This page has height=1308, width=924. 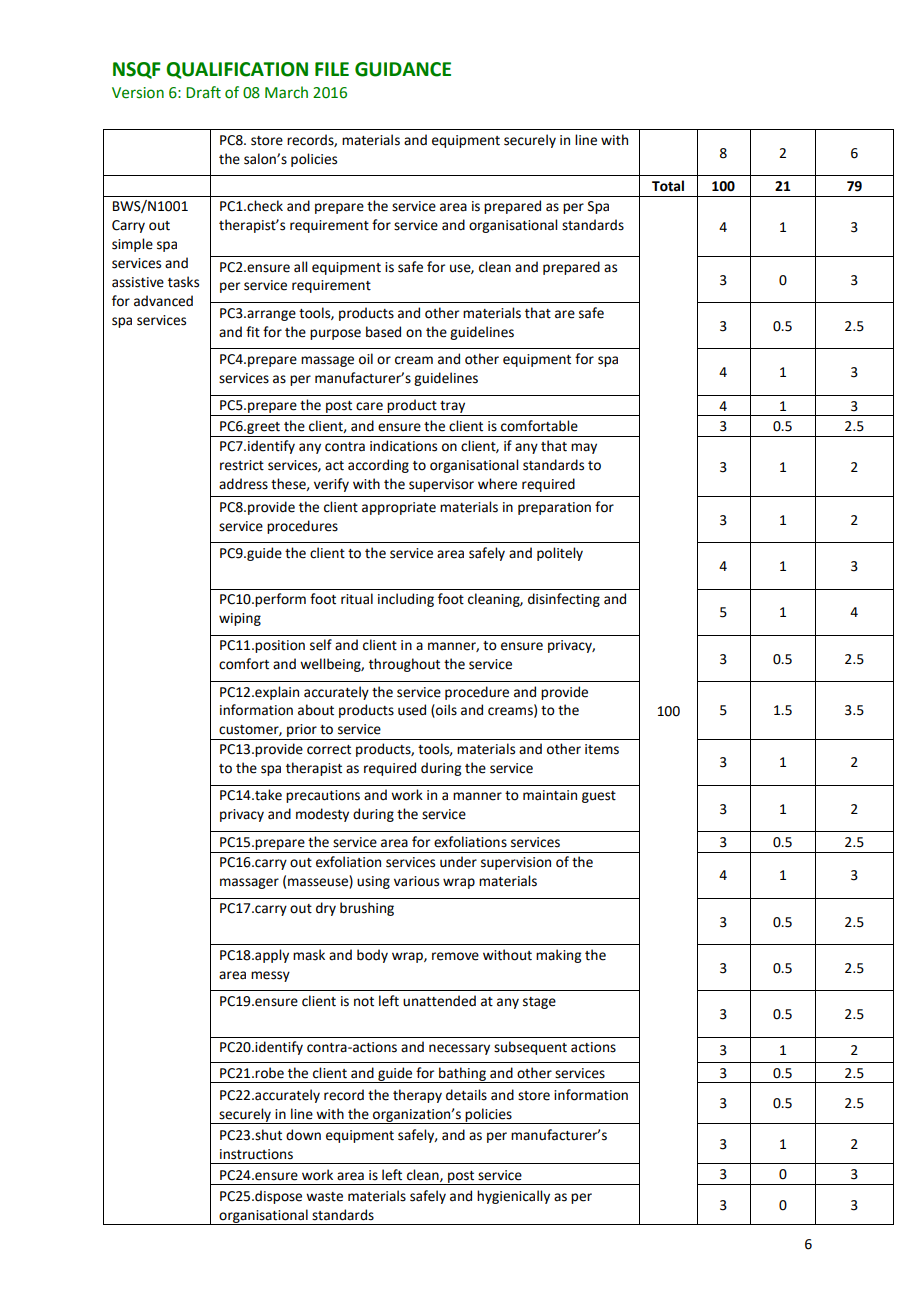 What do you see at coordinates (383, 332) in the page?
I see `based` at bounding box center [383, 332].
